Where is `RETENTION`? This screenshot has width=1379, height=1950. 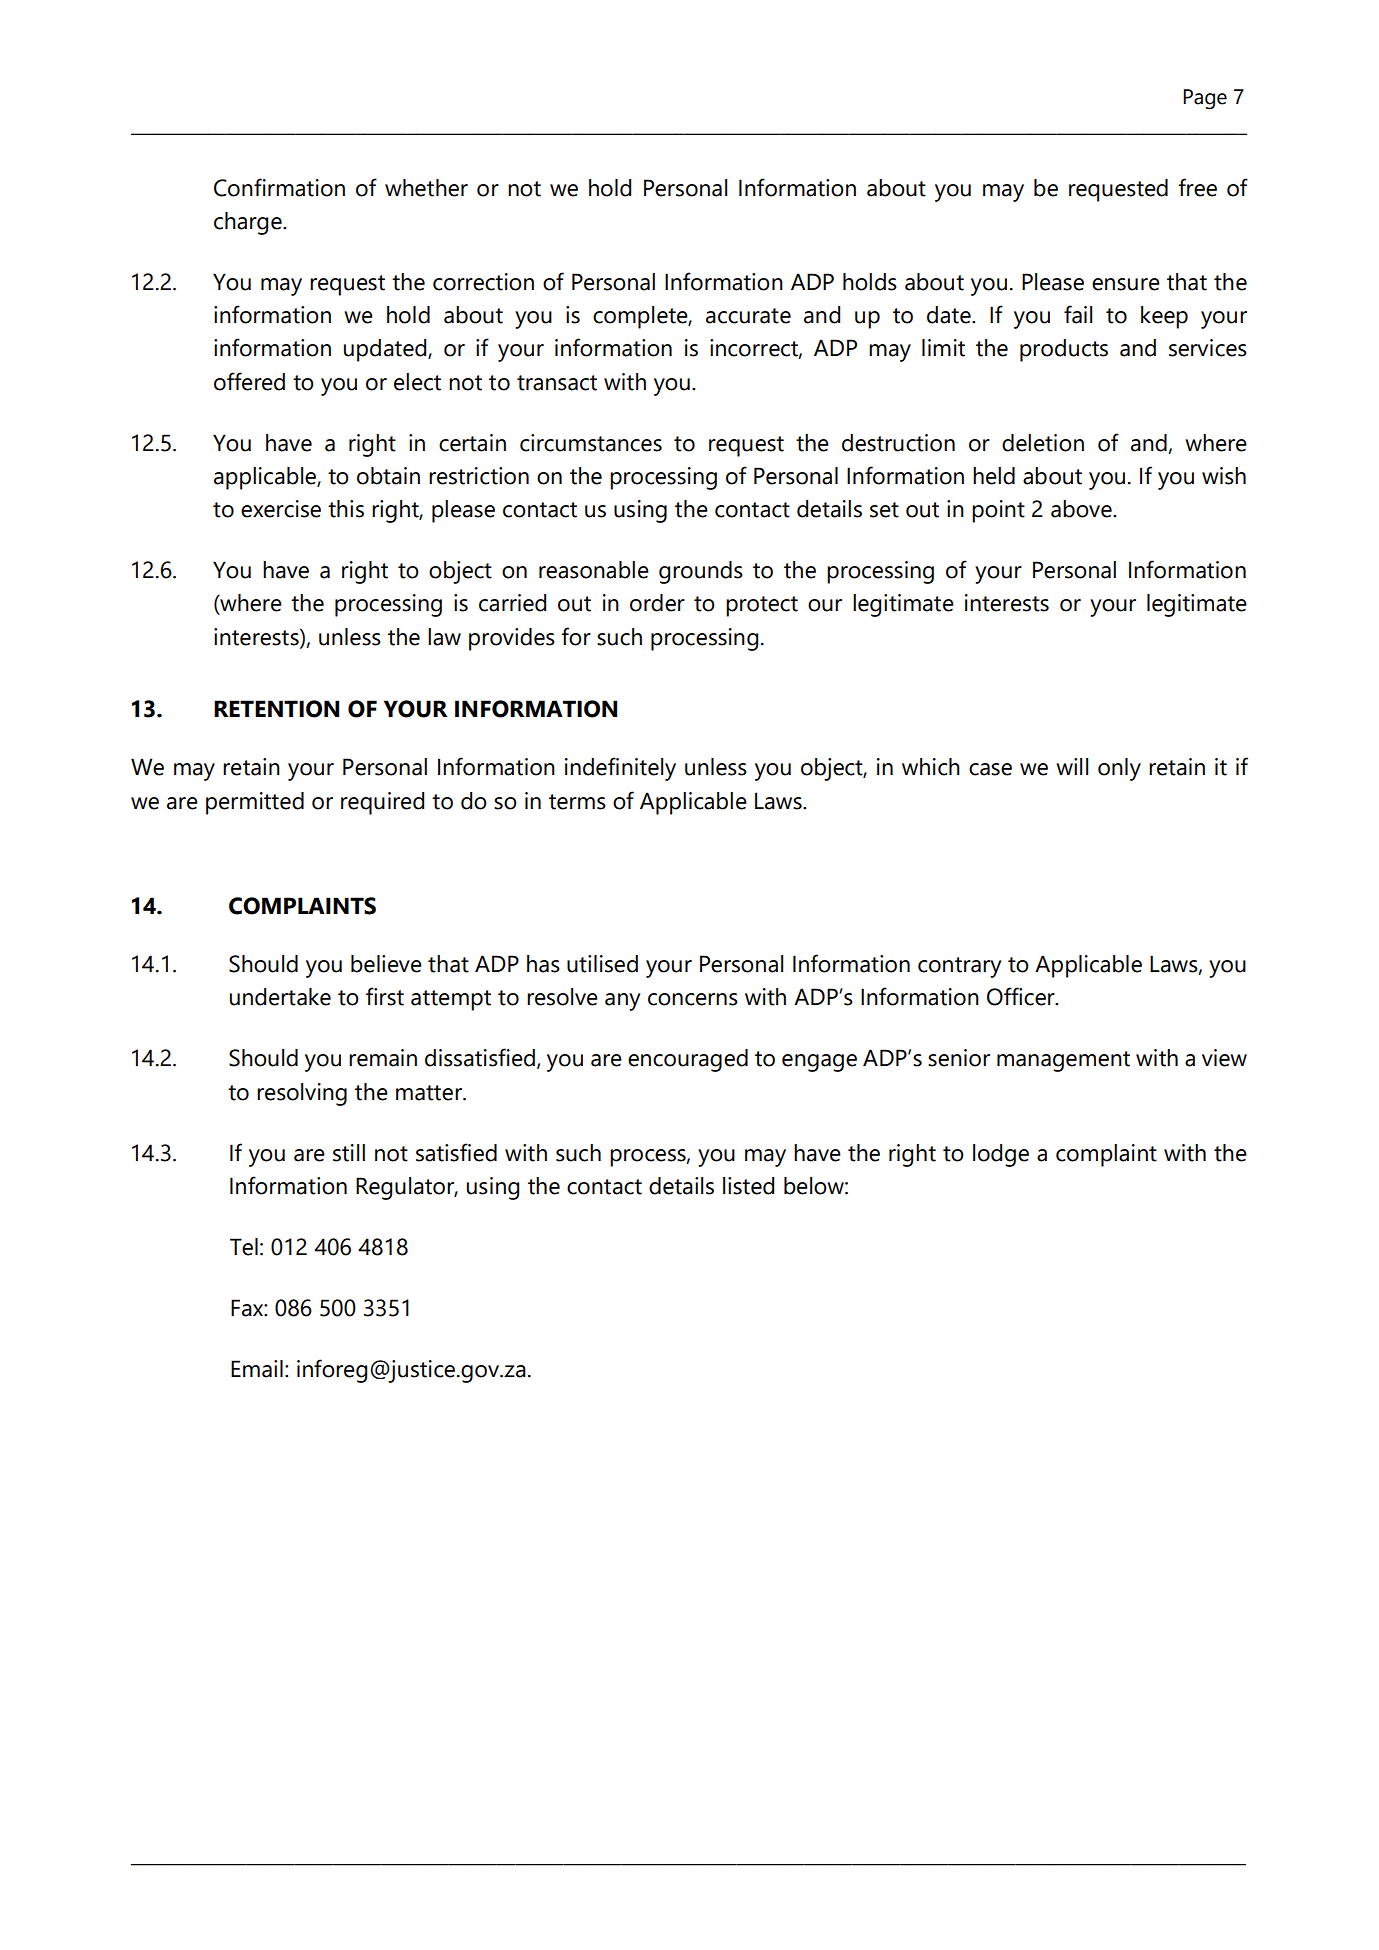
RETENTION is located at coordinates (276, 709).
